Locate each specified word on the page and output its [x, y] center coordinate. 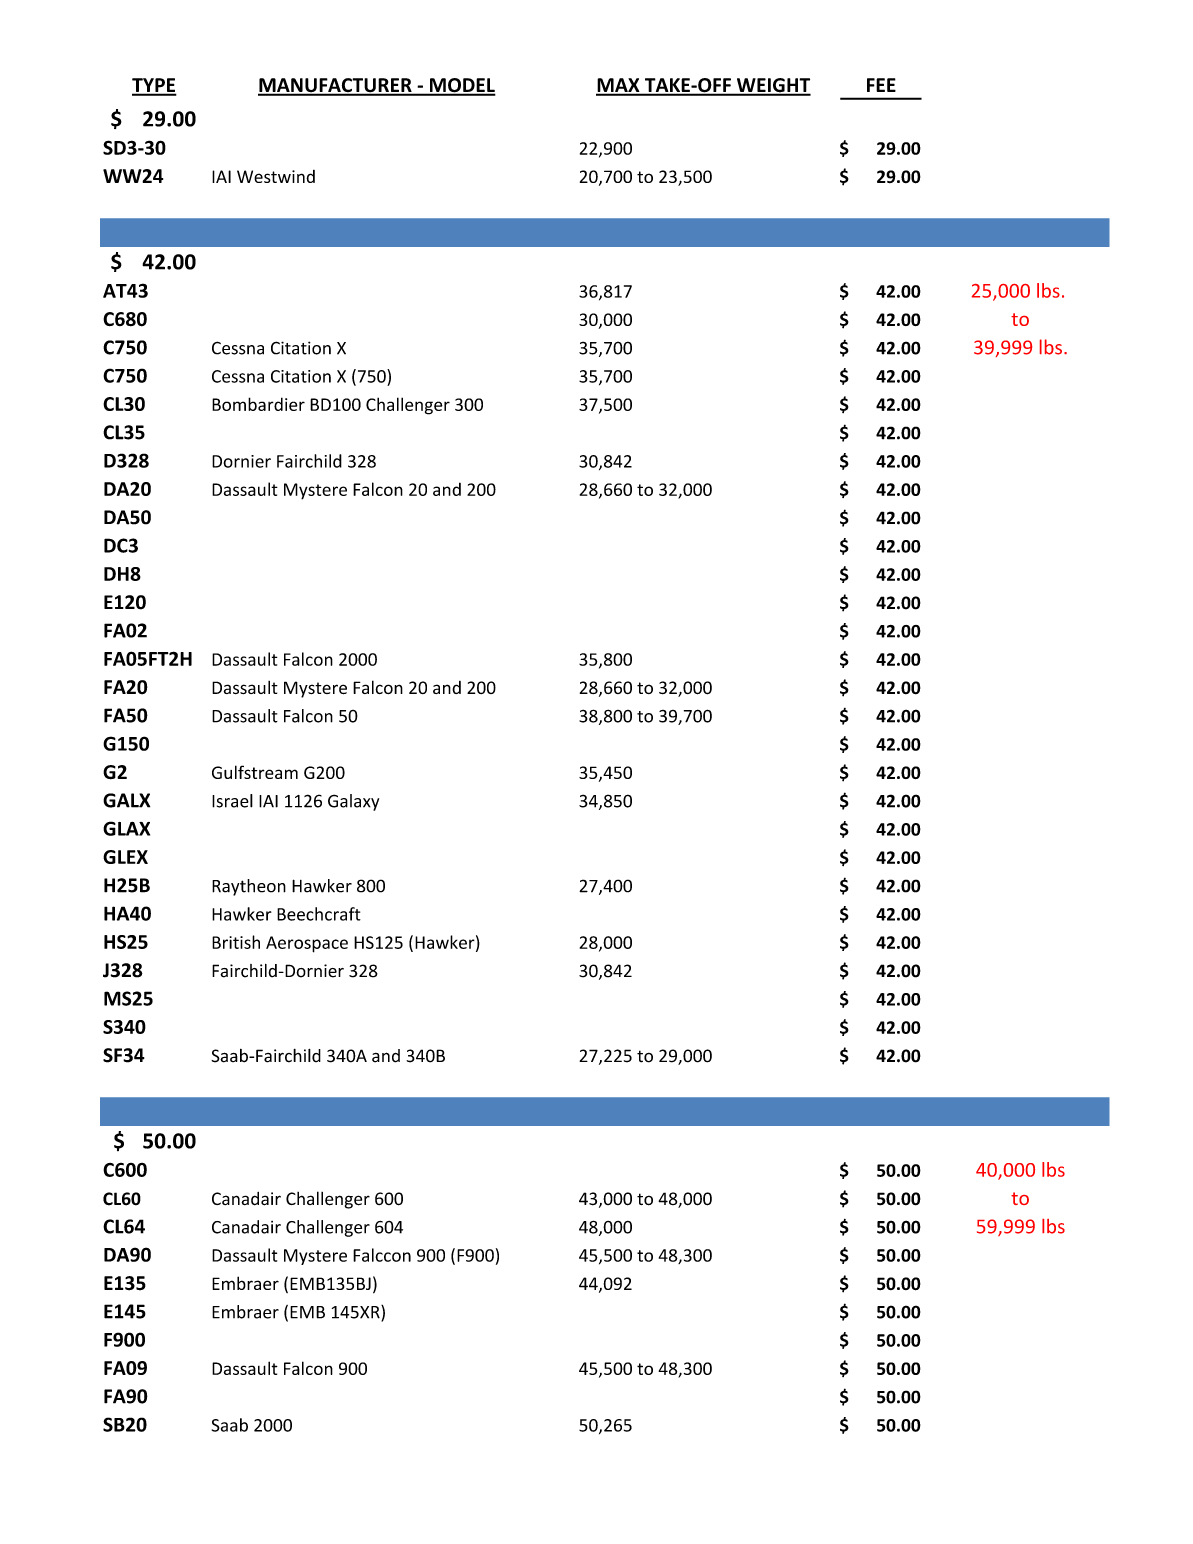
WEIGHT [772, 86]
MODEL [461, 86]
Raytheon [249, 887]
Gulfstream [255, 772]
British [236, 942]
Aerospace [307, 944]
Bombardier [258, 404]
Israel [232, 801]
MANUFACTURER [336, 86]
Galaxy [353, 802]
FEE [881, 85]
